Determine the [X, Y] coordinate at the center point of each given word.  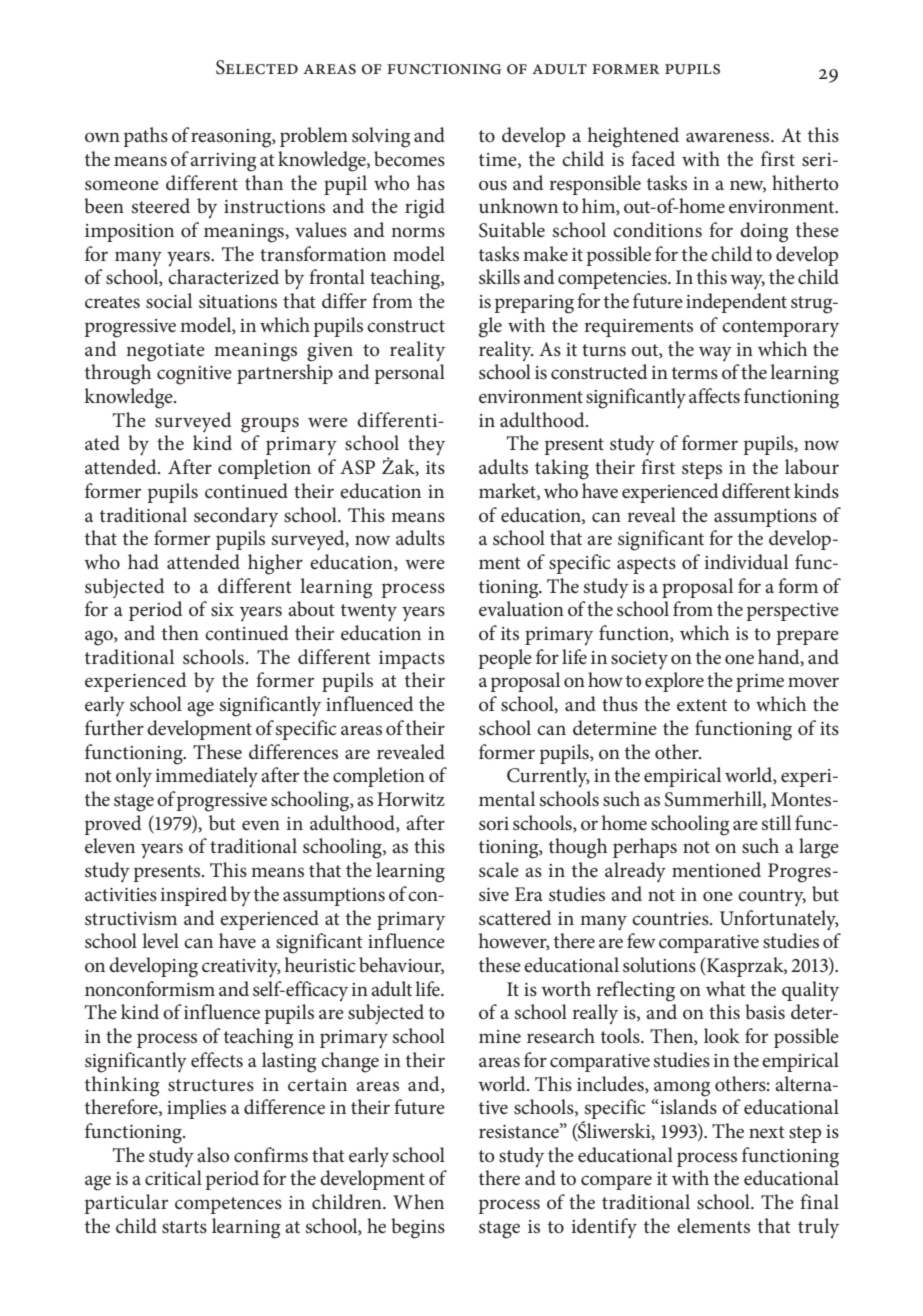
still [776, 823]
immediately [206, 777]
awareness [729, 137]
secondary [236, 517]
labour [812, 467]
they [426, 445]
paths [145, 137]
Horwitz [411, 799]
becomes [409, 159]
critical [173, 1178]
